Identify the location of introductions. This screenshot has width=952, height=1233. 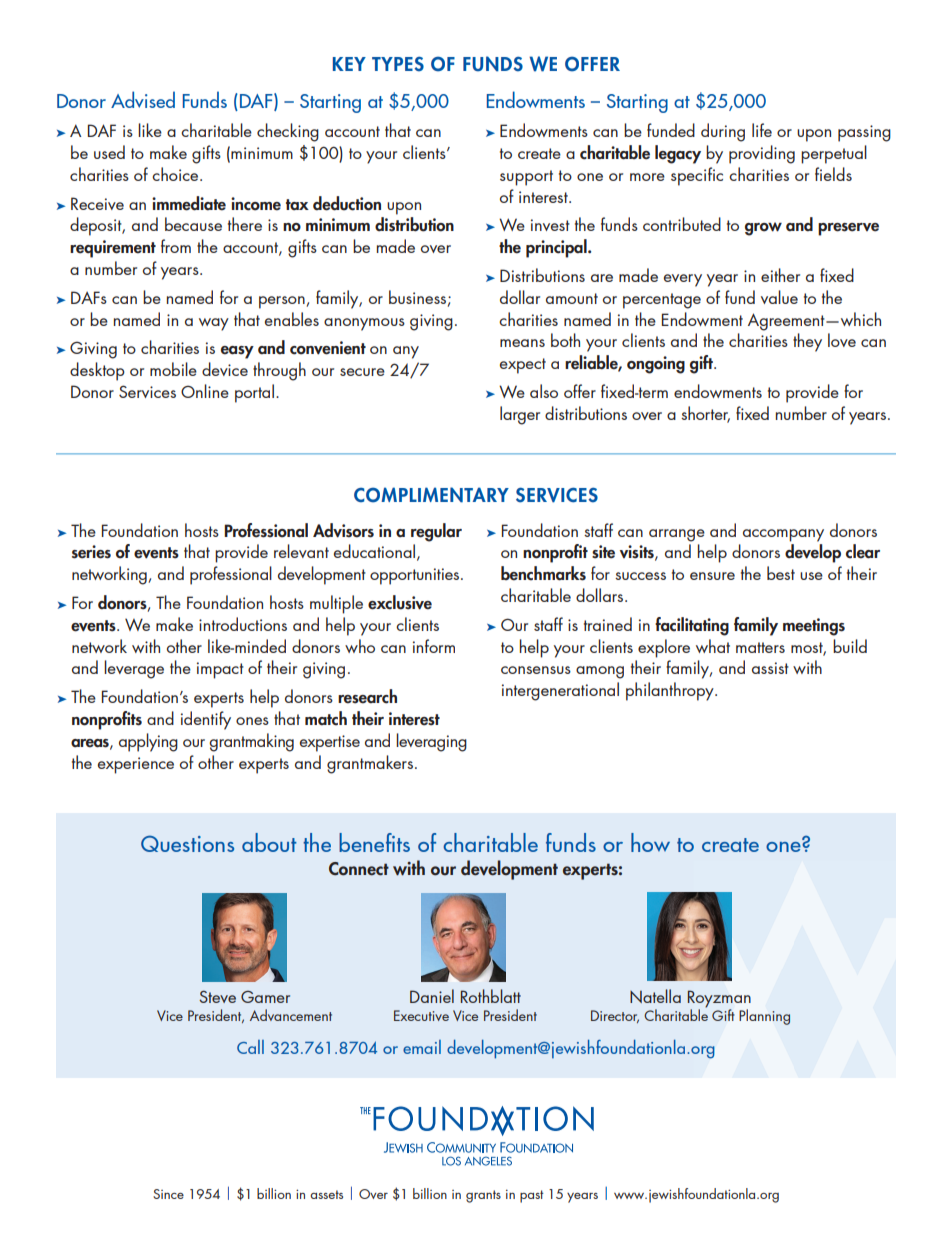
(243, 624).
